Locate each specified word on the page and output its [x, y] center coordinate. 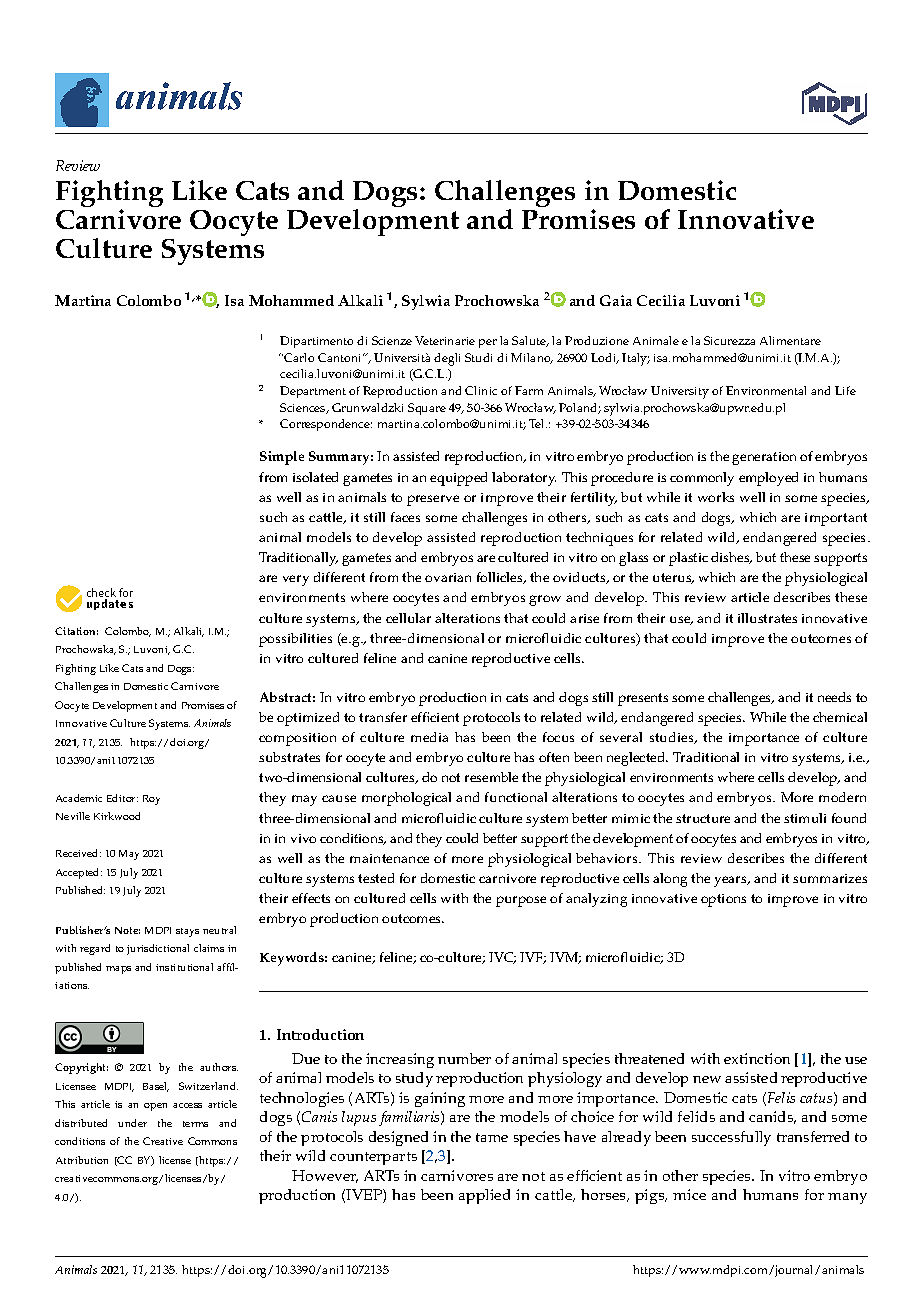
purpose [521, 901]
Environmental [766, 390]
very [296, 580]
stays [187, 932]
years [731, 881]
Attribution [82, 1160]
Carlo [299, 357]
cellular [408, 618]
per [488, 343]
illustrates [767, 618]
